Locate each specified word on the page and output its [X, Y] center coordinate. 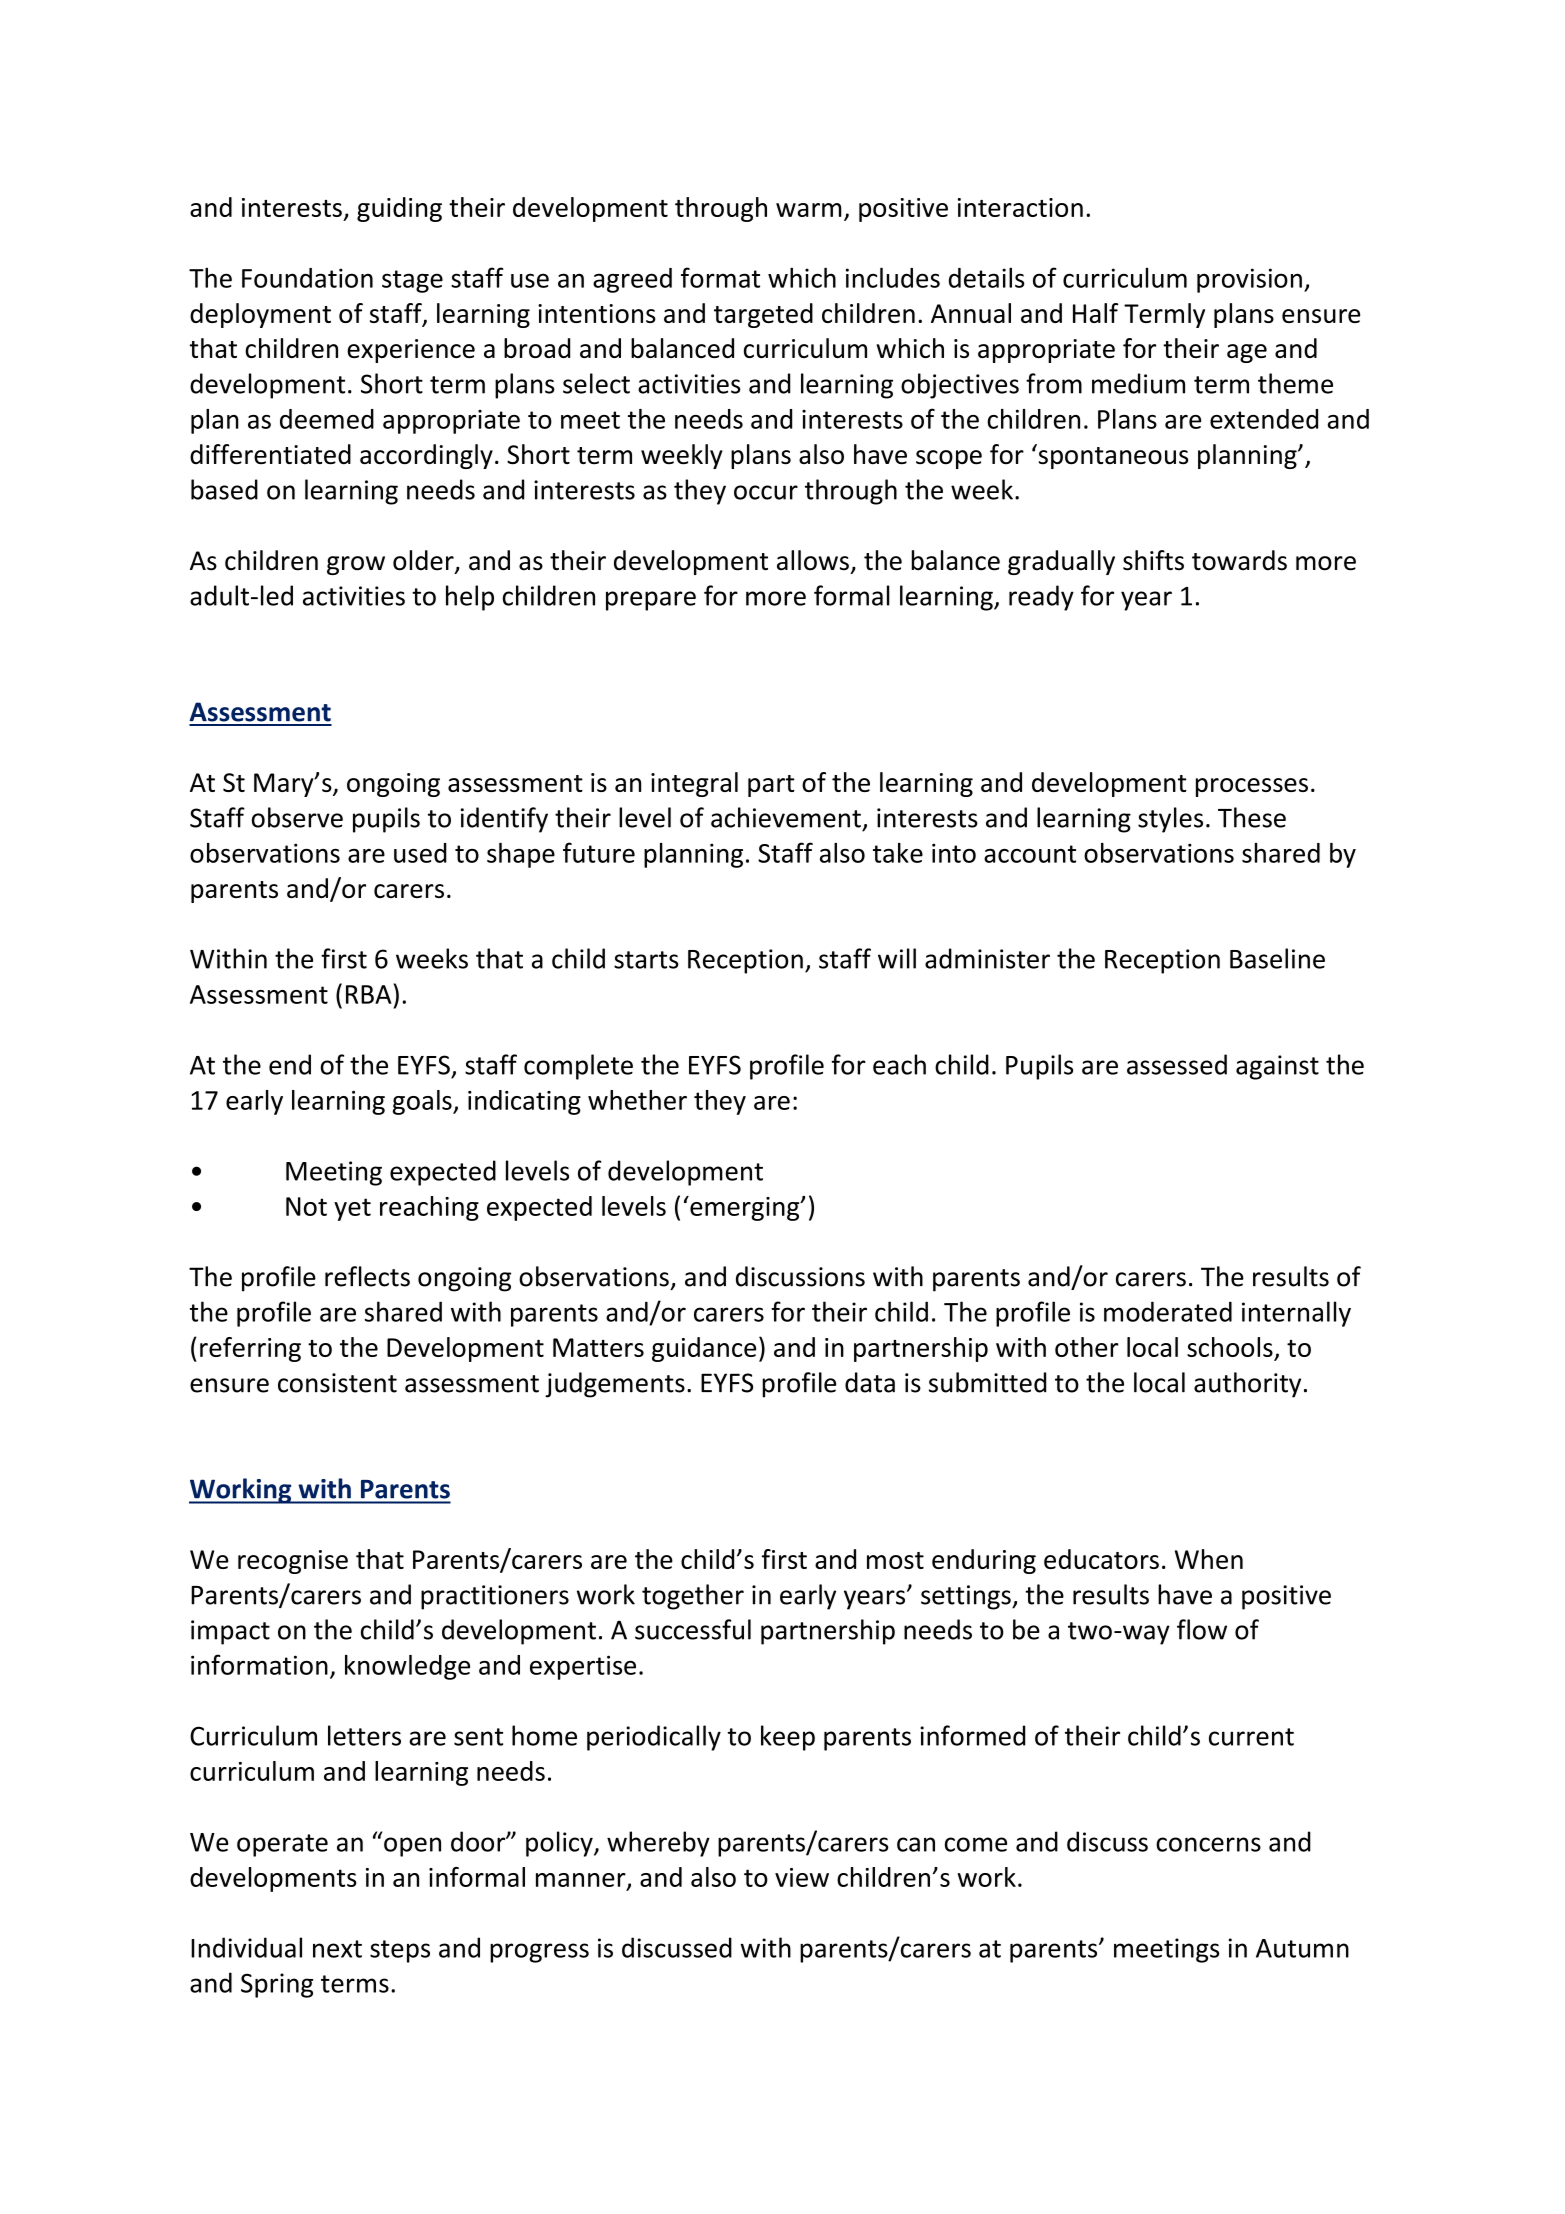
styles [1170, 820]
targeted [763, 315]
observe [297, 817]
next [337, 1949]
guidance [704, 1349]
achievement [786, 817]
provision [1249, 280]
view [802, 1877]
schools [1230, 1347]
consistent [337, 1383]
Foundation [307, 278]
